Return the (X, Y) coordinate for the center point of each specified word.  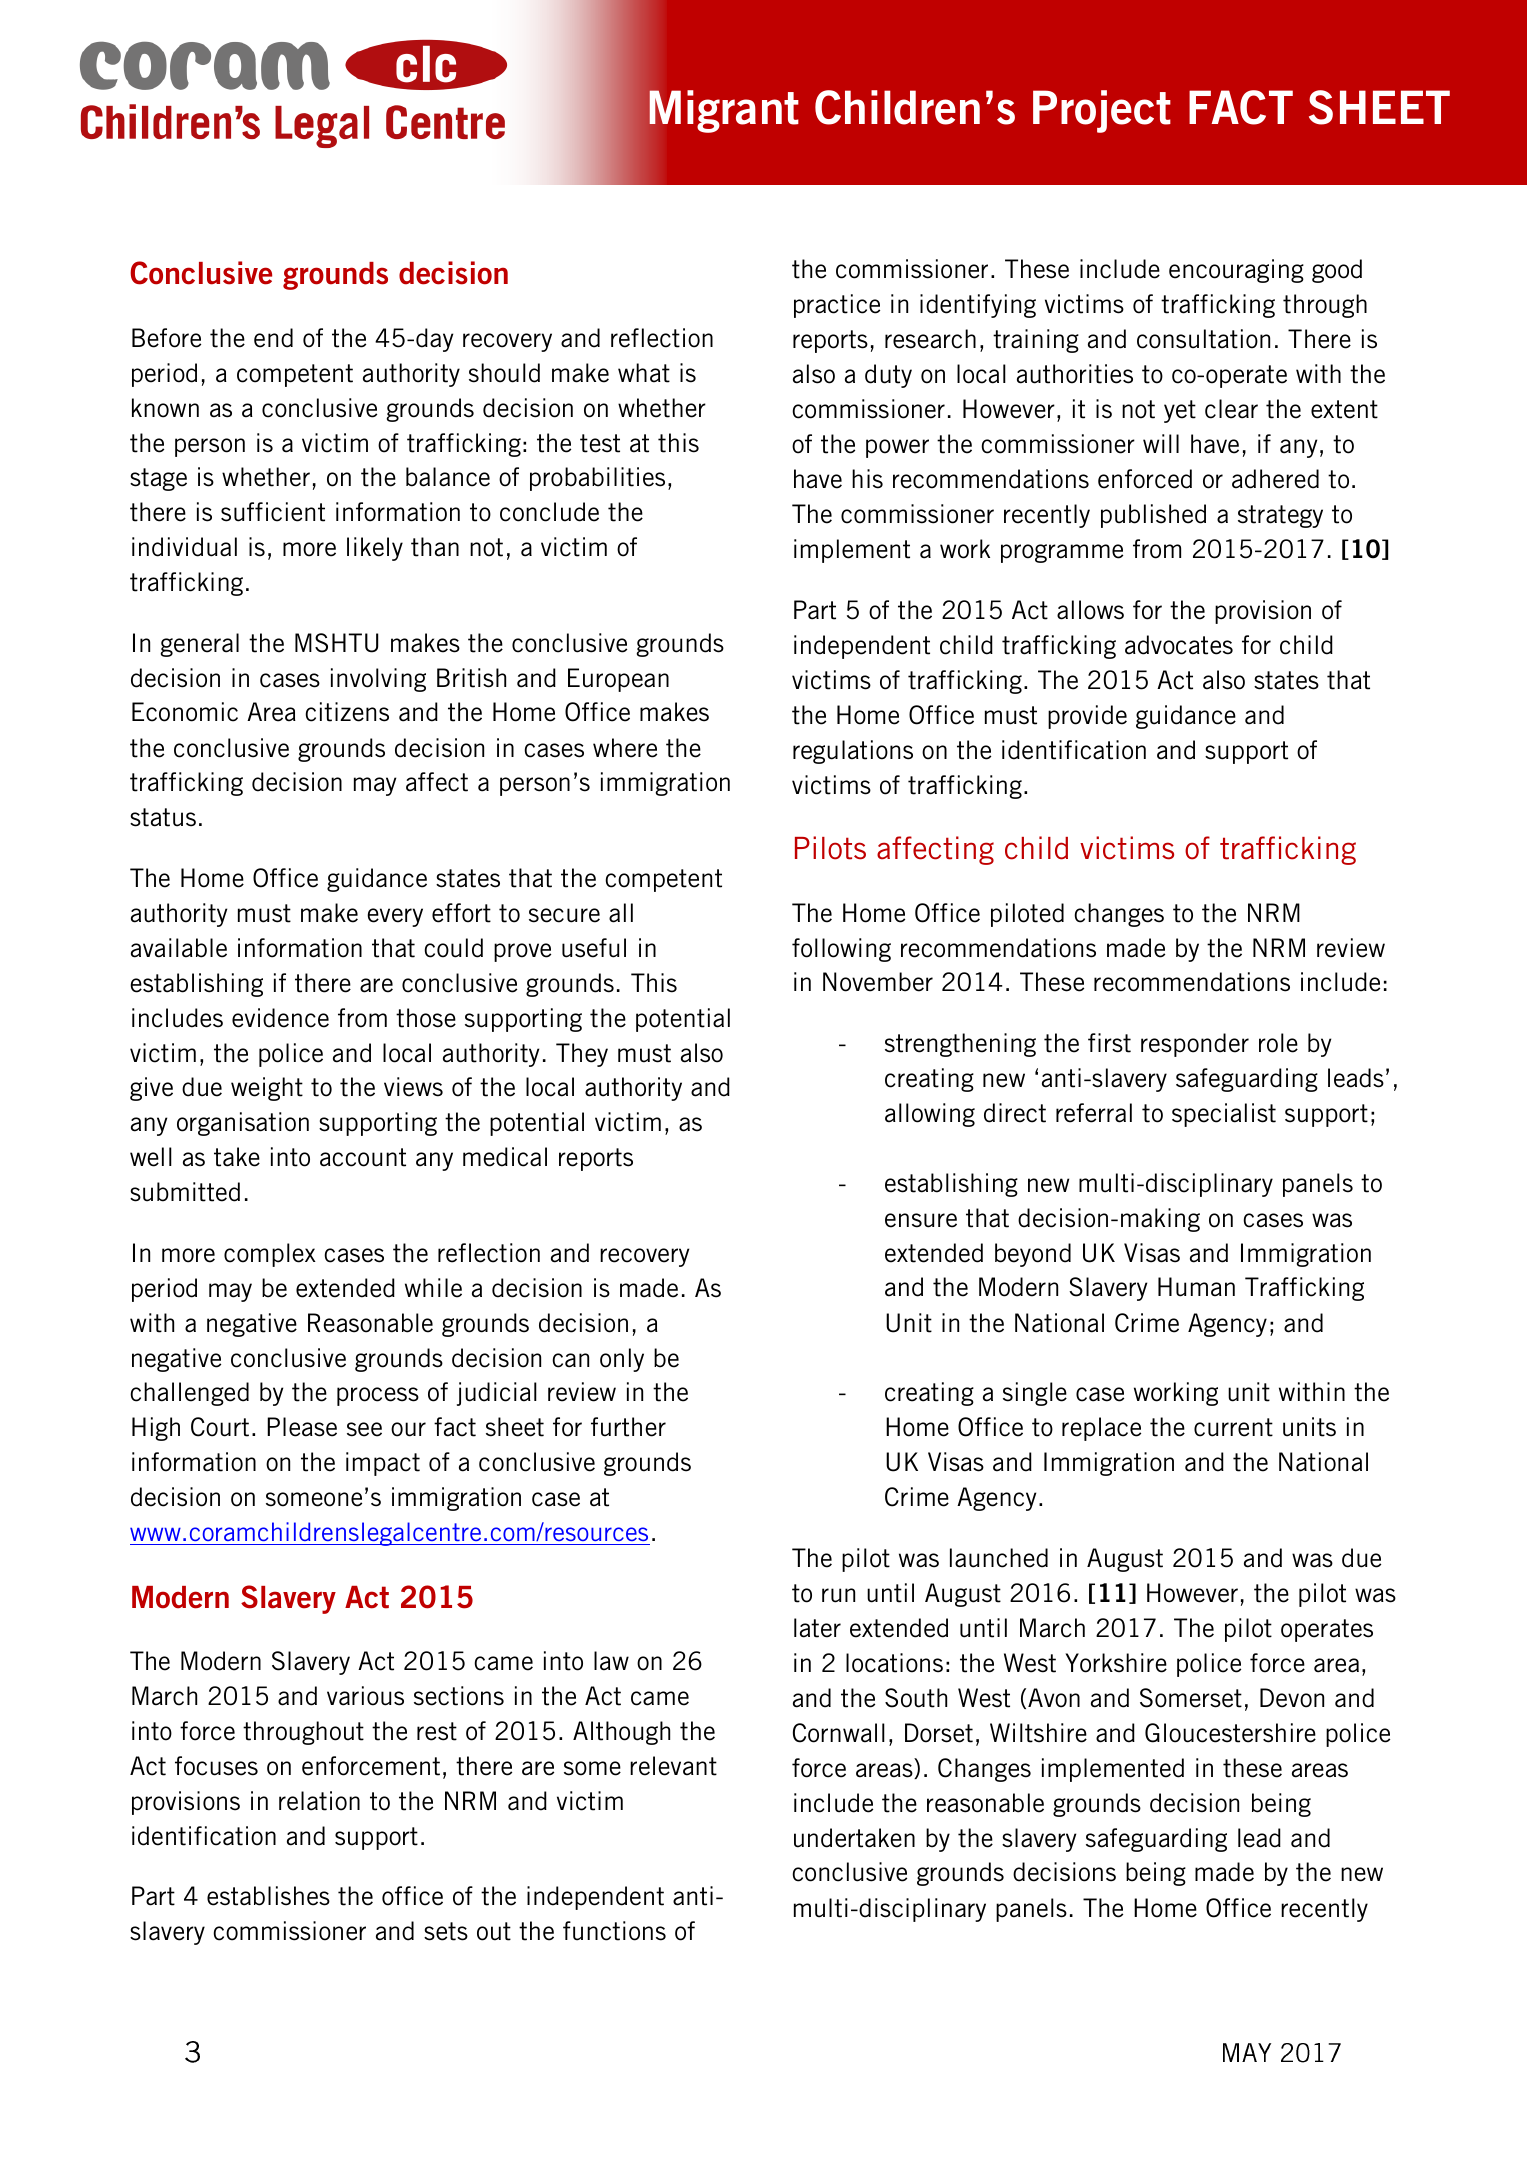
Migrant (724, 111)
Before (166, 338)
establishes (268, 1896)
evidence (280, 1018)
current (1233, 1427)
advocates (1179, 645)
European (618, 680)
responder (1195, 1045)
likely (375, 549)
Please (302, 1427)
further (628, 1427)
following (841, 950)
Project (1102, 111)
